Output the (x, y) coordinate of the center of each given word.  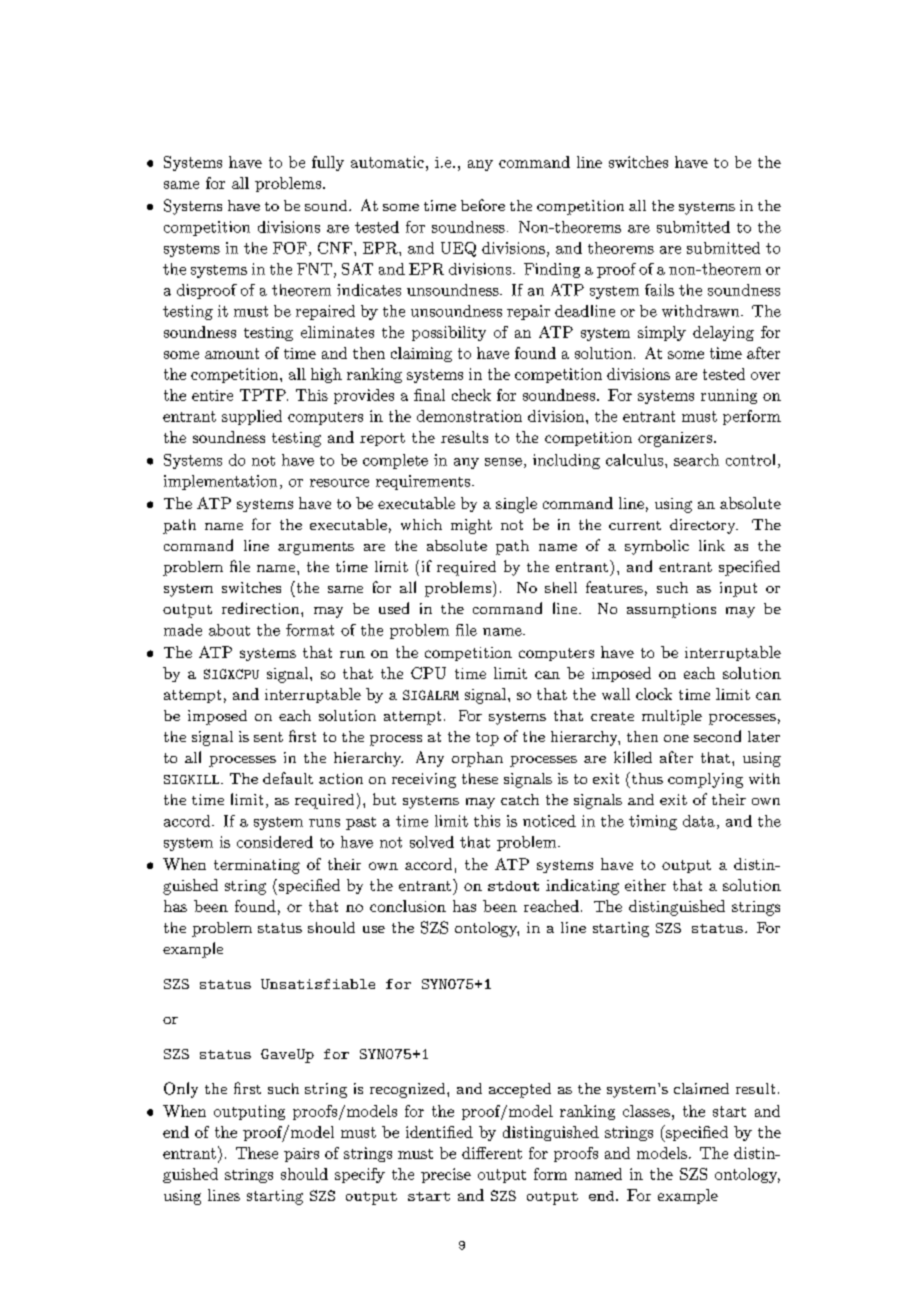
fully (328, 163)
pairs (301, 1155)
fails (659, 290)
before (483, 205)
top (487, 739)
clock (654, 694)
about (229, 630)
